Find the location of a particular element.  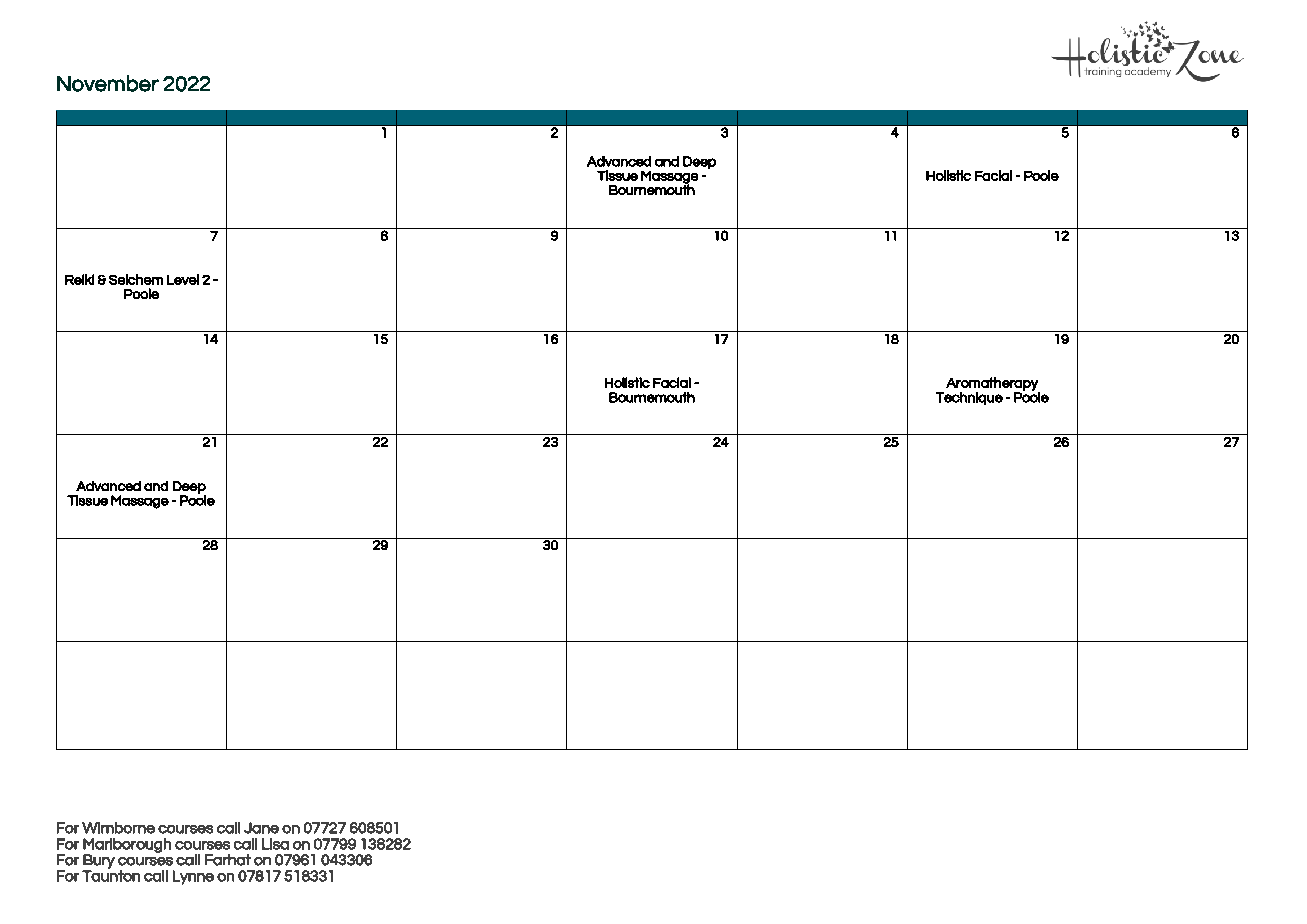

Aromatherapy is located at coordinates (993, 385).
